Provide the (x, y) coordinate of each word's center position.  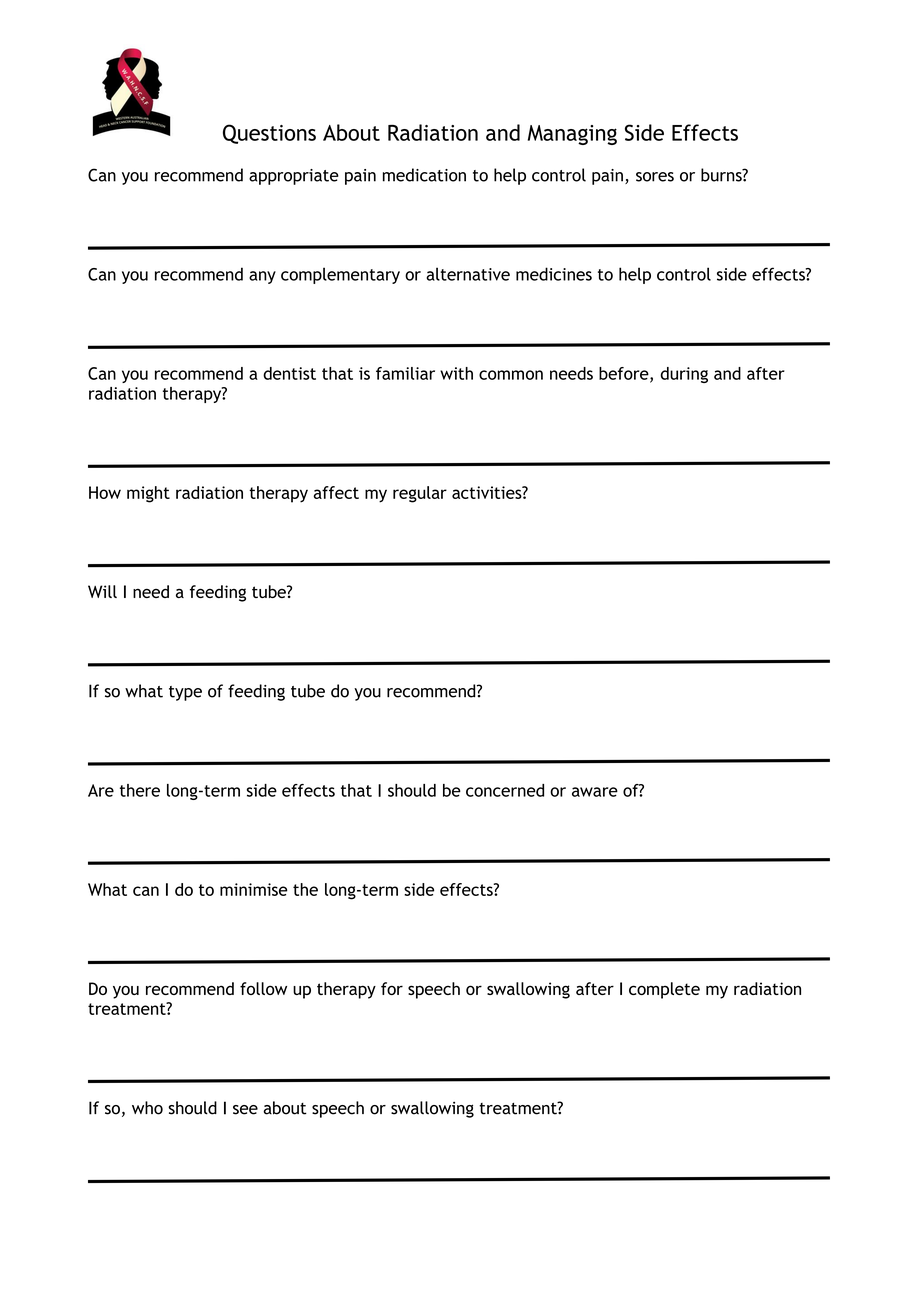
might (148, 494)
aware (595, 792)
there (140, 790)
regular (420, 494)
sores (655, 177)
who (147, 1108)
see (245, 1110)
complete (664, 990)
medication (424, 175)
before (625, 374)
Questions (269, 134)
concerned (505, 790)
